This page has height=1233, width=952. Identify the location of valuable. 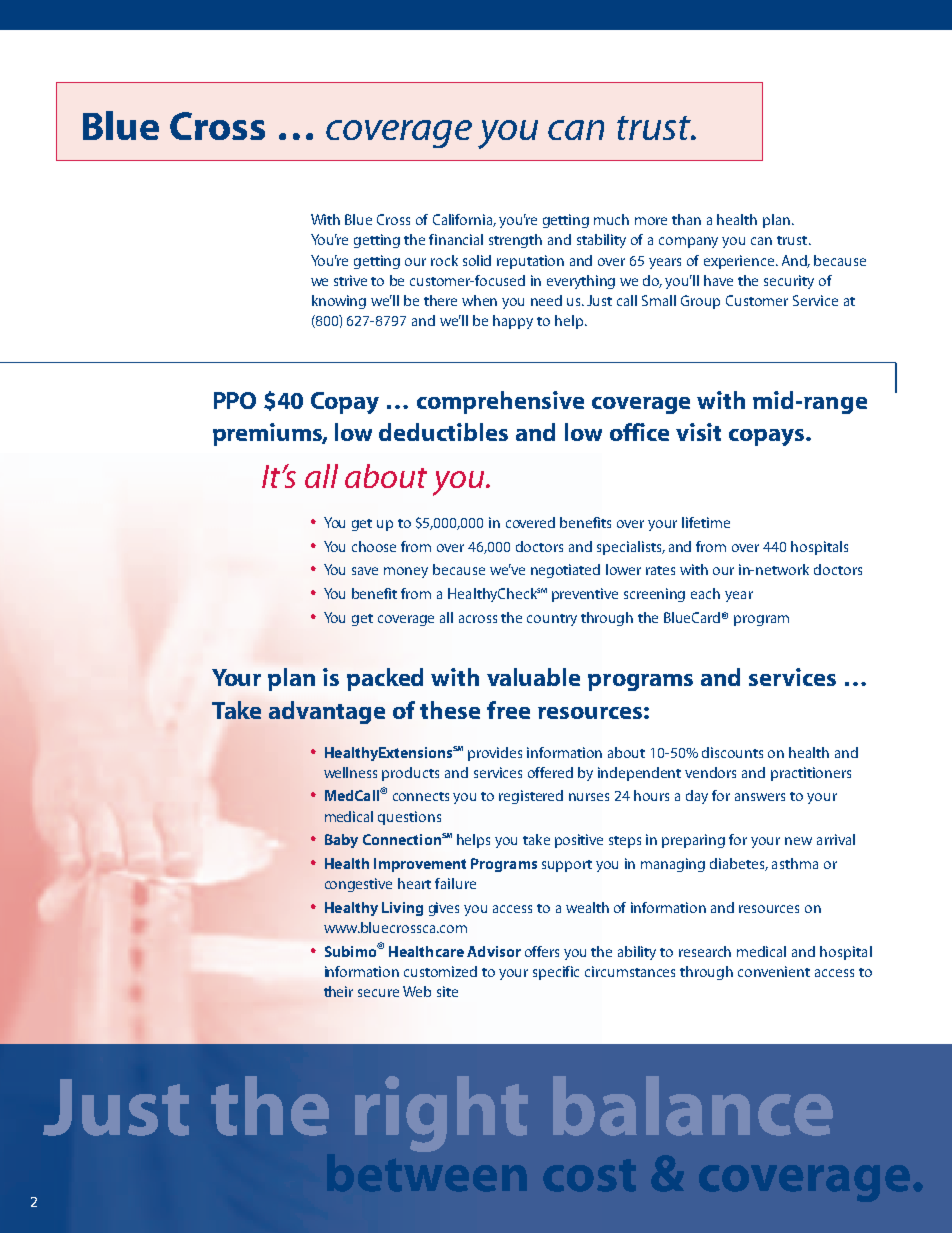
(533, 677).
